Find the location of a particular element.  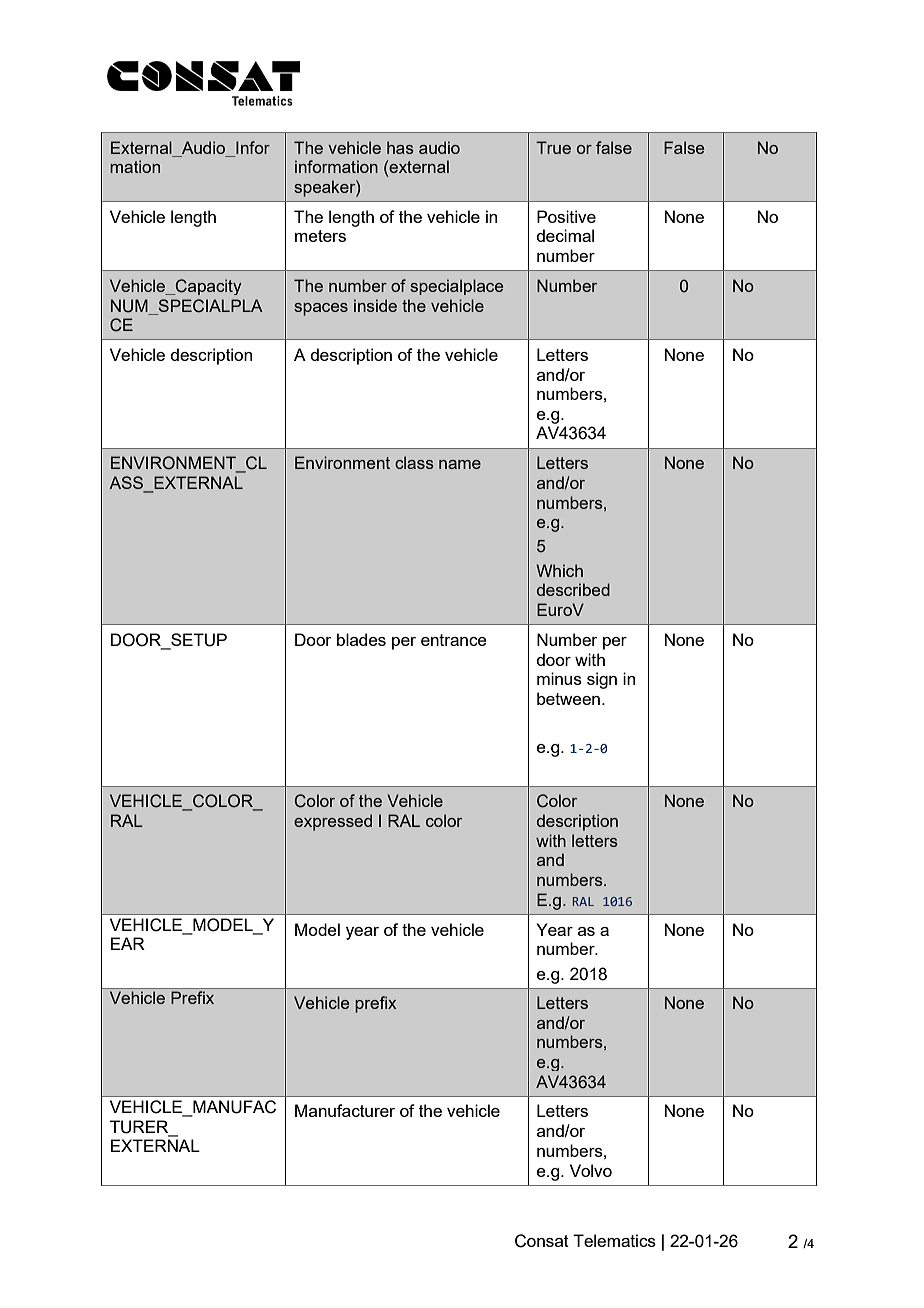

class is located at coordinates (414, 462).
